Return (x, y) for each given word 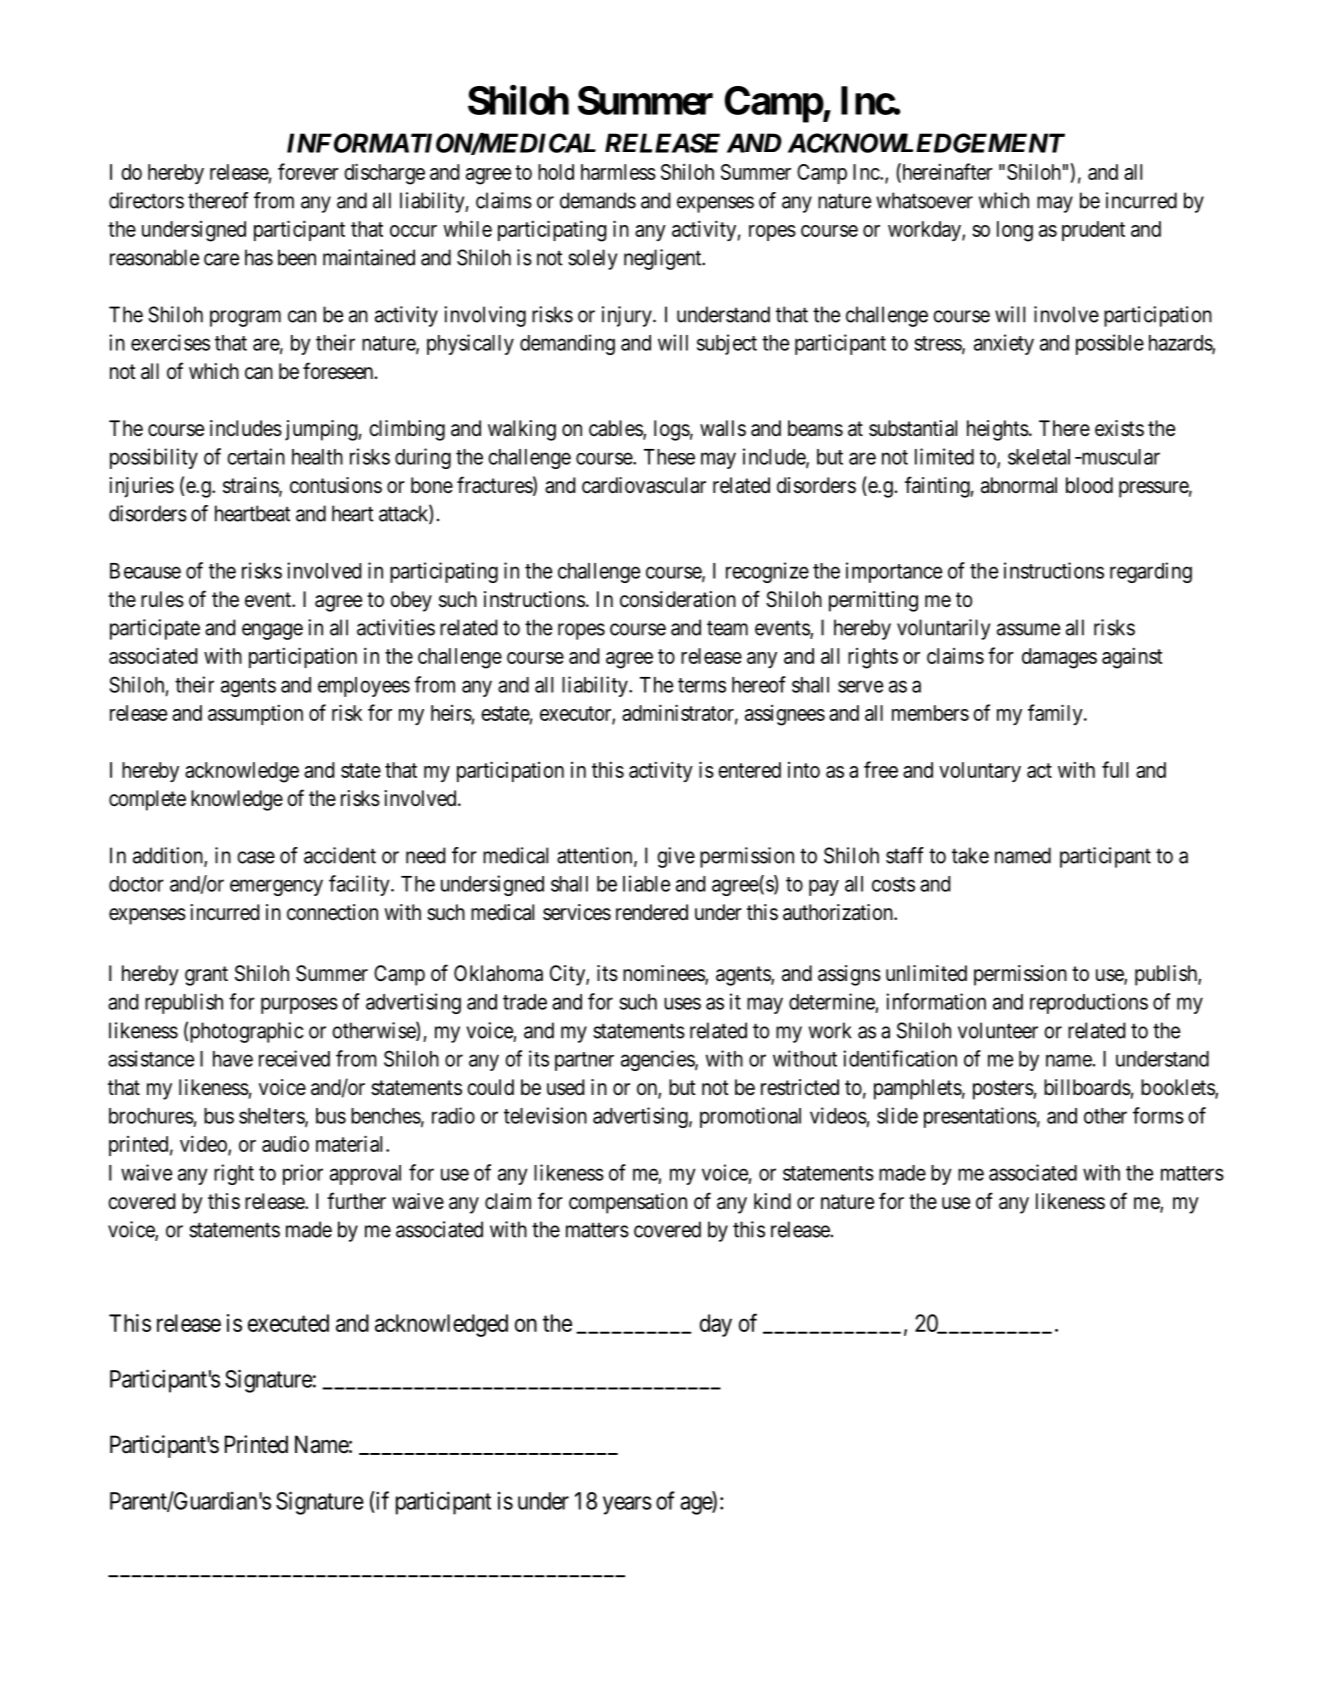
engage (272, 631)
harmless (618, 172)
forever (308, 171)
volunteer (998, 1030)
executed (288, 1323)
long (1015, 231)
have (233, 1059)
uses (682, 1003)
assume (1028, 629)
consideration (678, 599)
